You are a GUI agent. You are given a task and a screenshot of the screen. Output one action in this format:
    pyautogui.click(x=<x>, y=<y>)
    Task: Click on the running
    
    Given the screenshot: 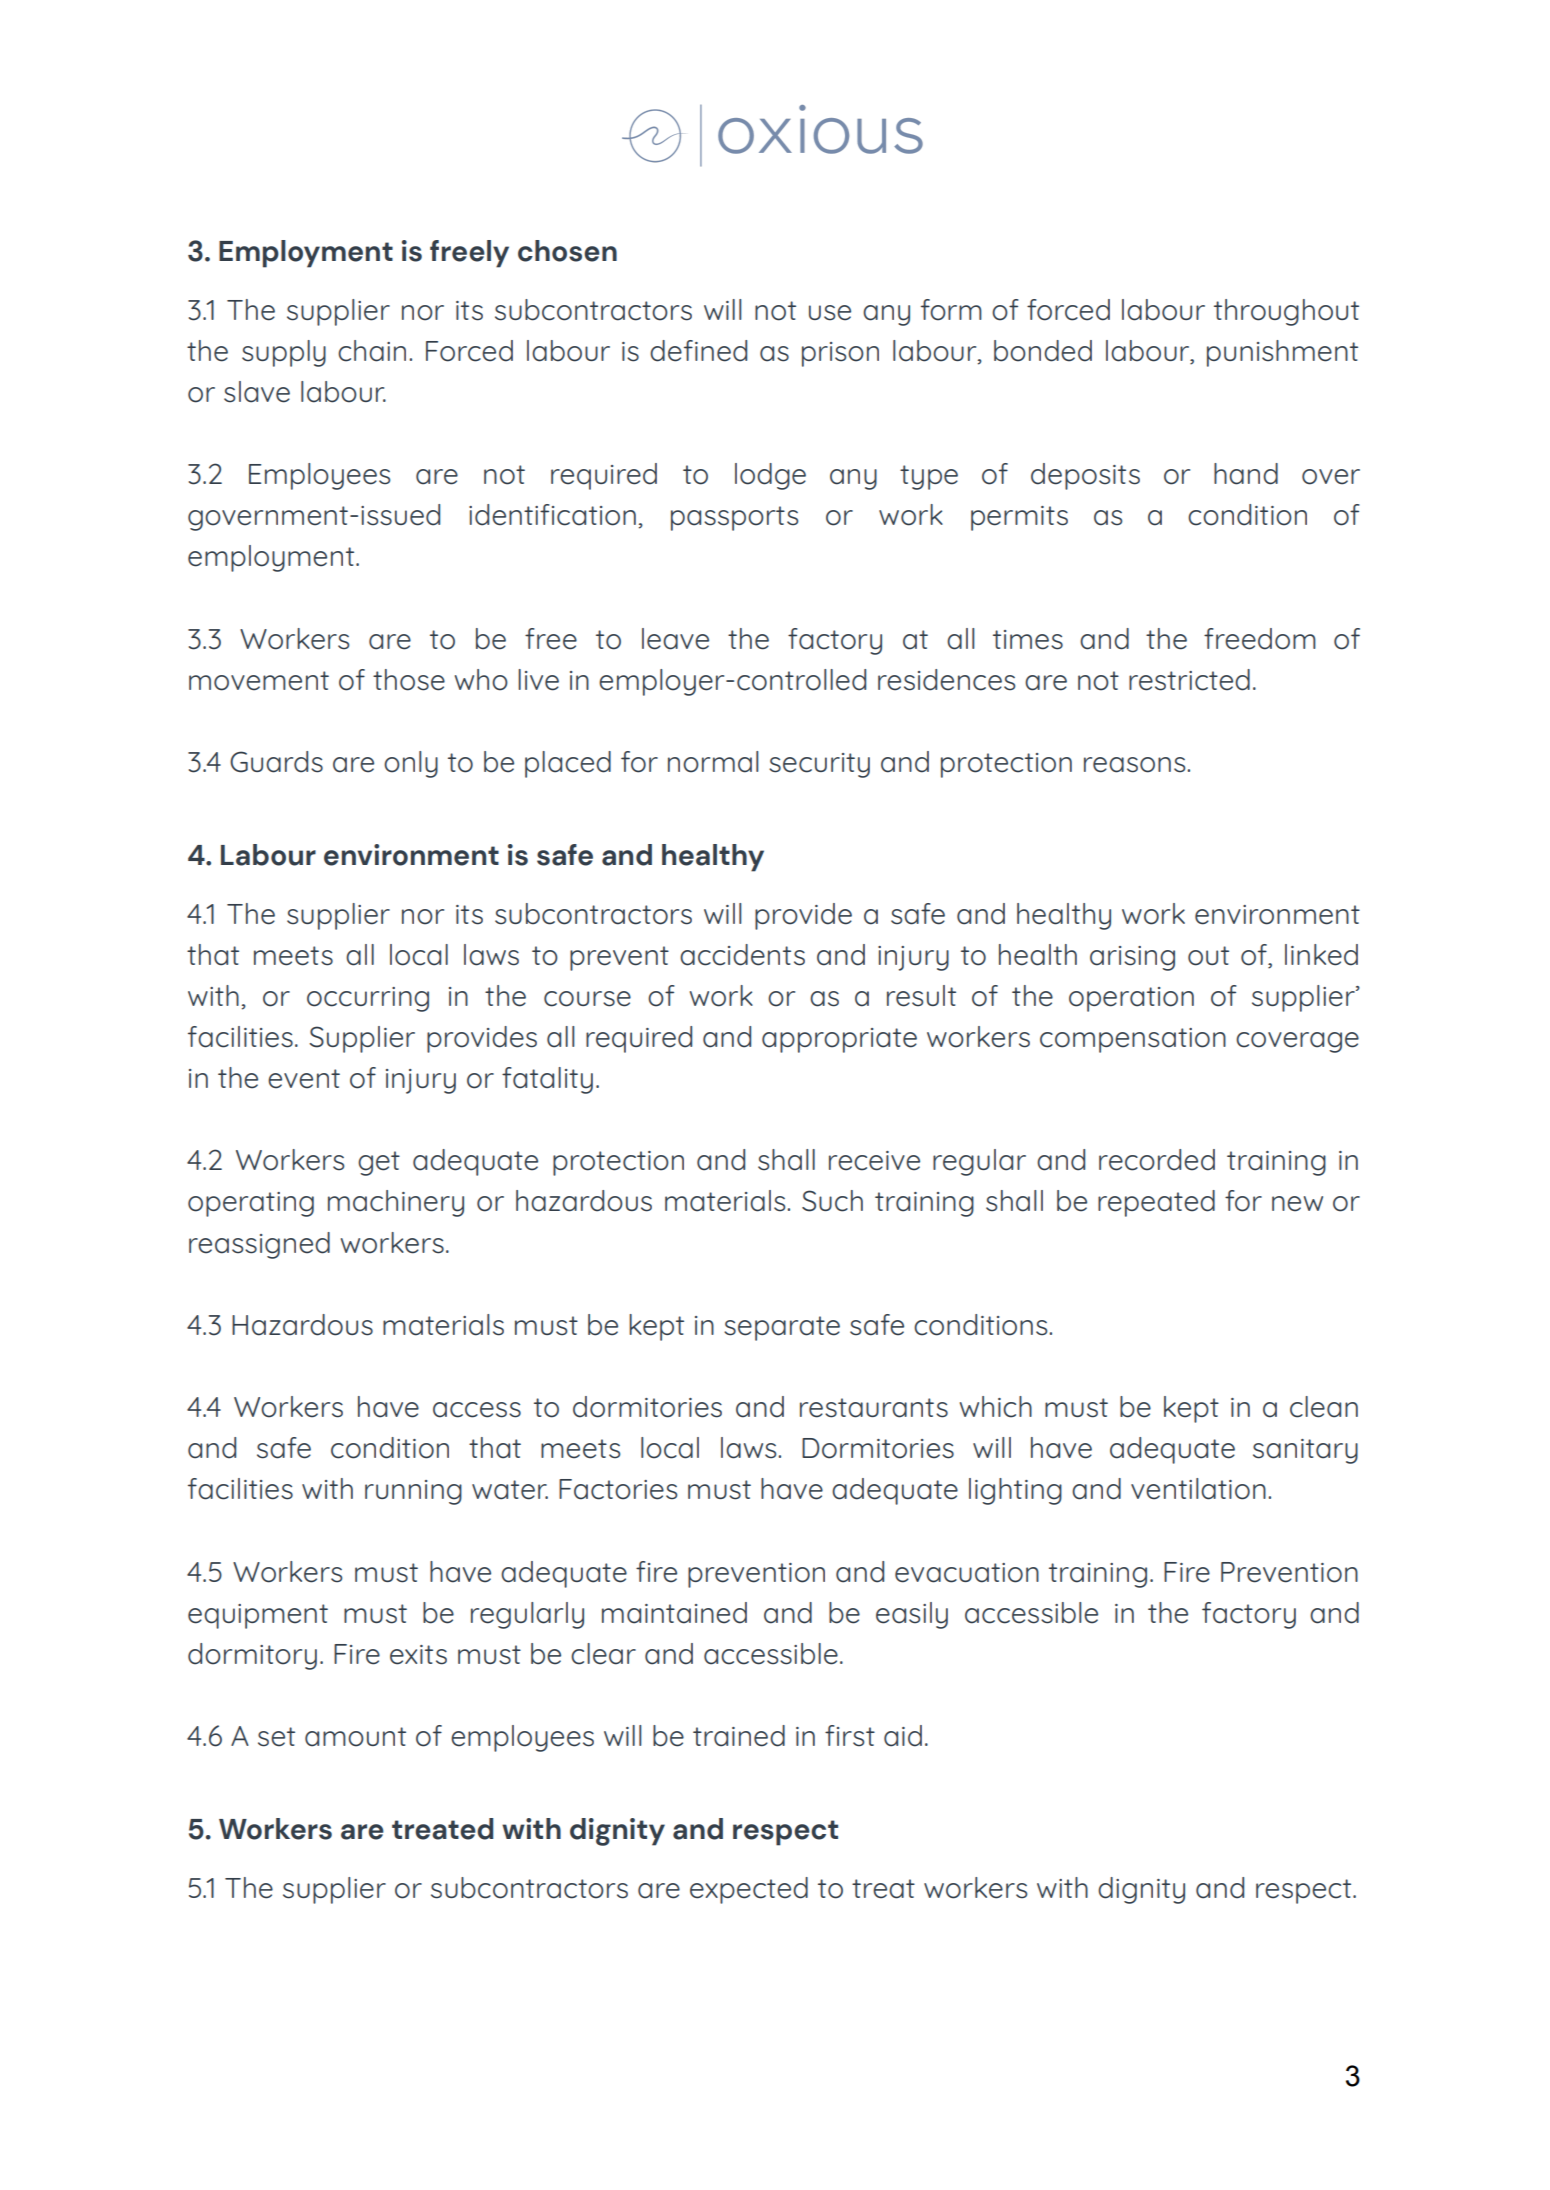 What is the action you would take?
    pyautogui.click(x=413, y=1492)
